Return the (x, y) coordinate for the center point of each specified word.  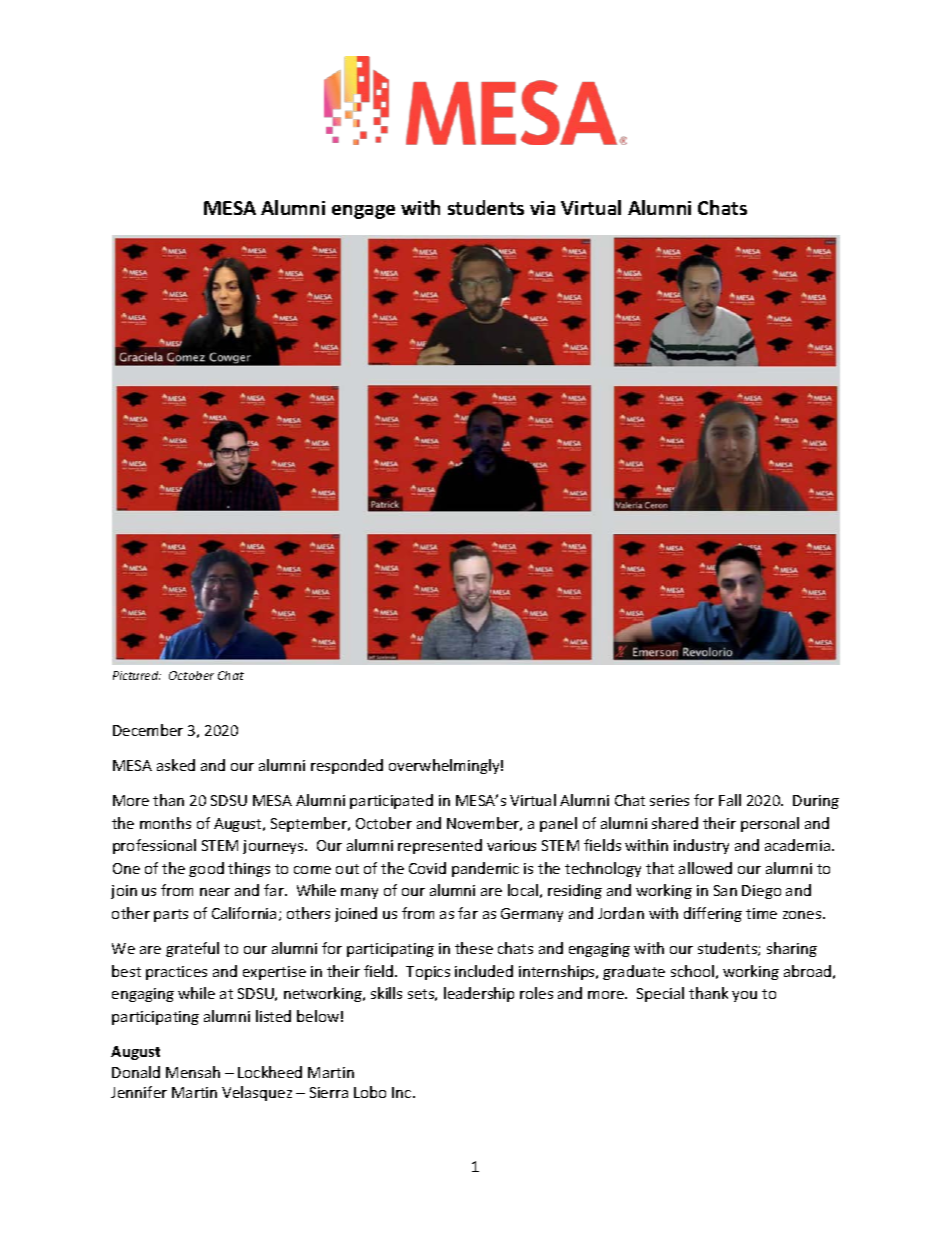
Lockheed (270, 1072)
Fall (730, 800)
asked (176, 765)
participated (391, 801)
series (669, 800)
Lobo (370, 1092)
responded (347, 766)
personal (770, 824)
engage (363, 212)
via (542, 208)
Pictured (137, 675)
